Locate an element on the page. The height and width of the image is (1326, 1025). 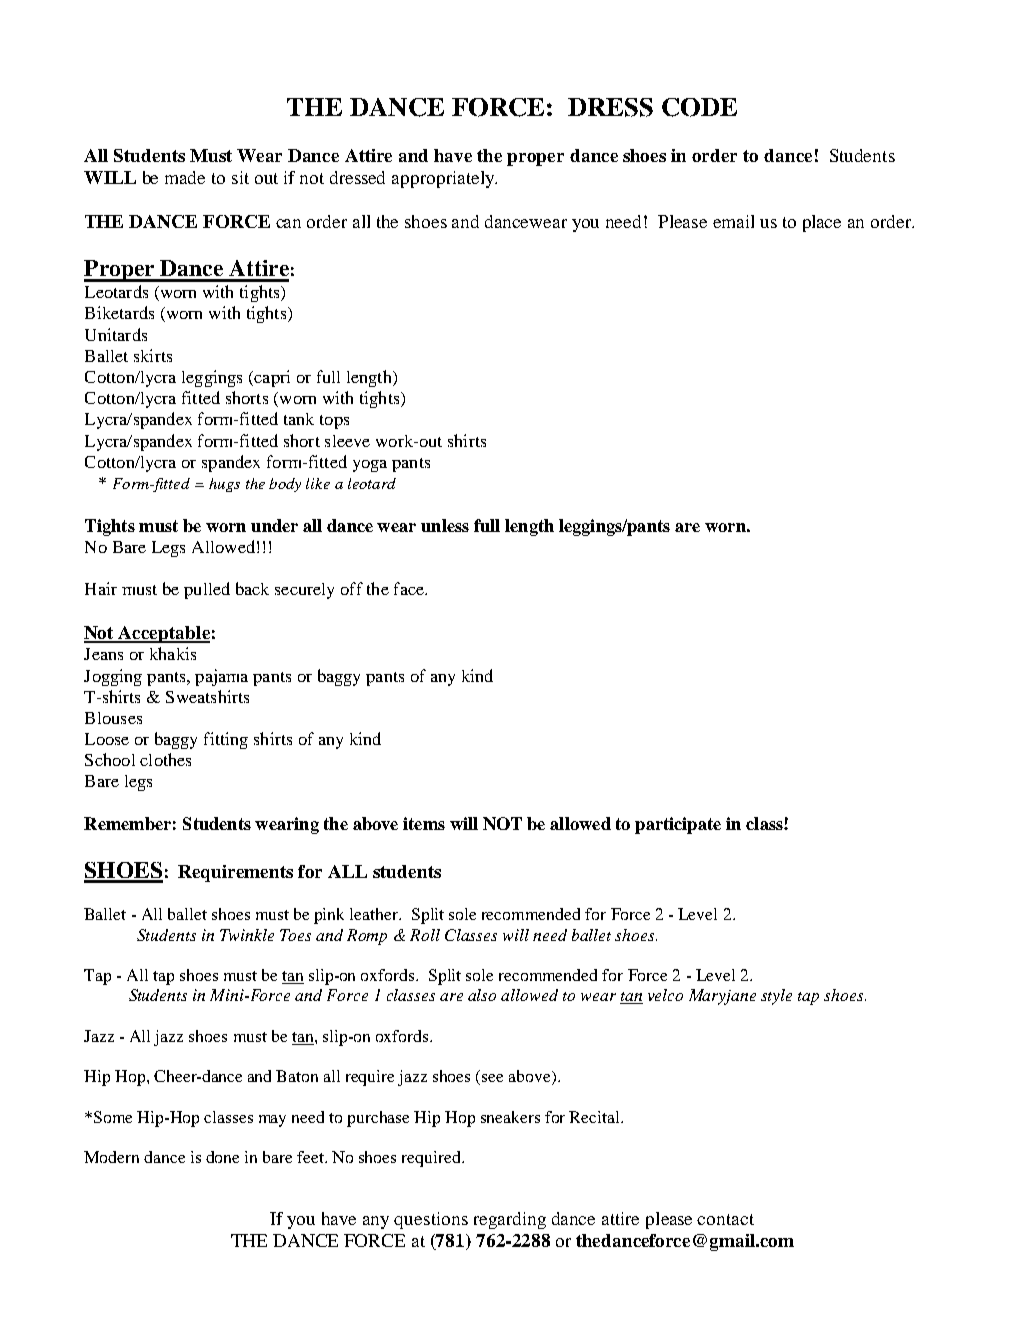
unless is located at coordinates (445, 525).
